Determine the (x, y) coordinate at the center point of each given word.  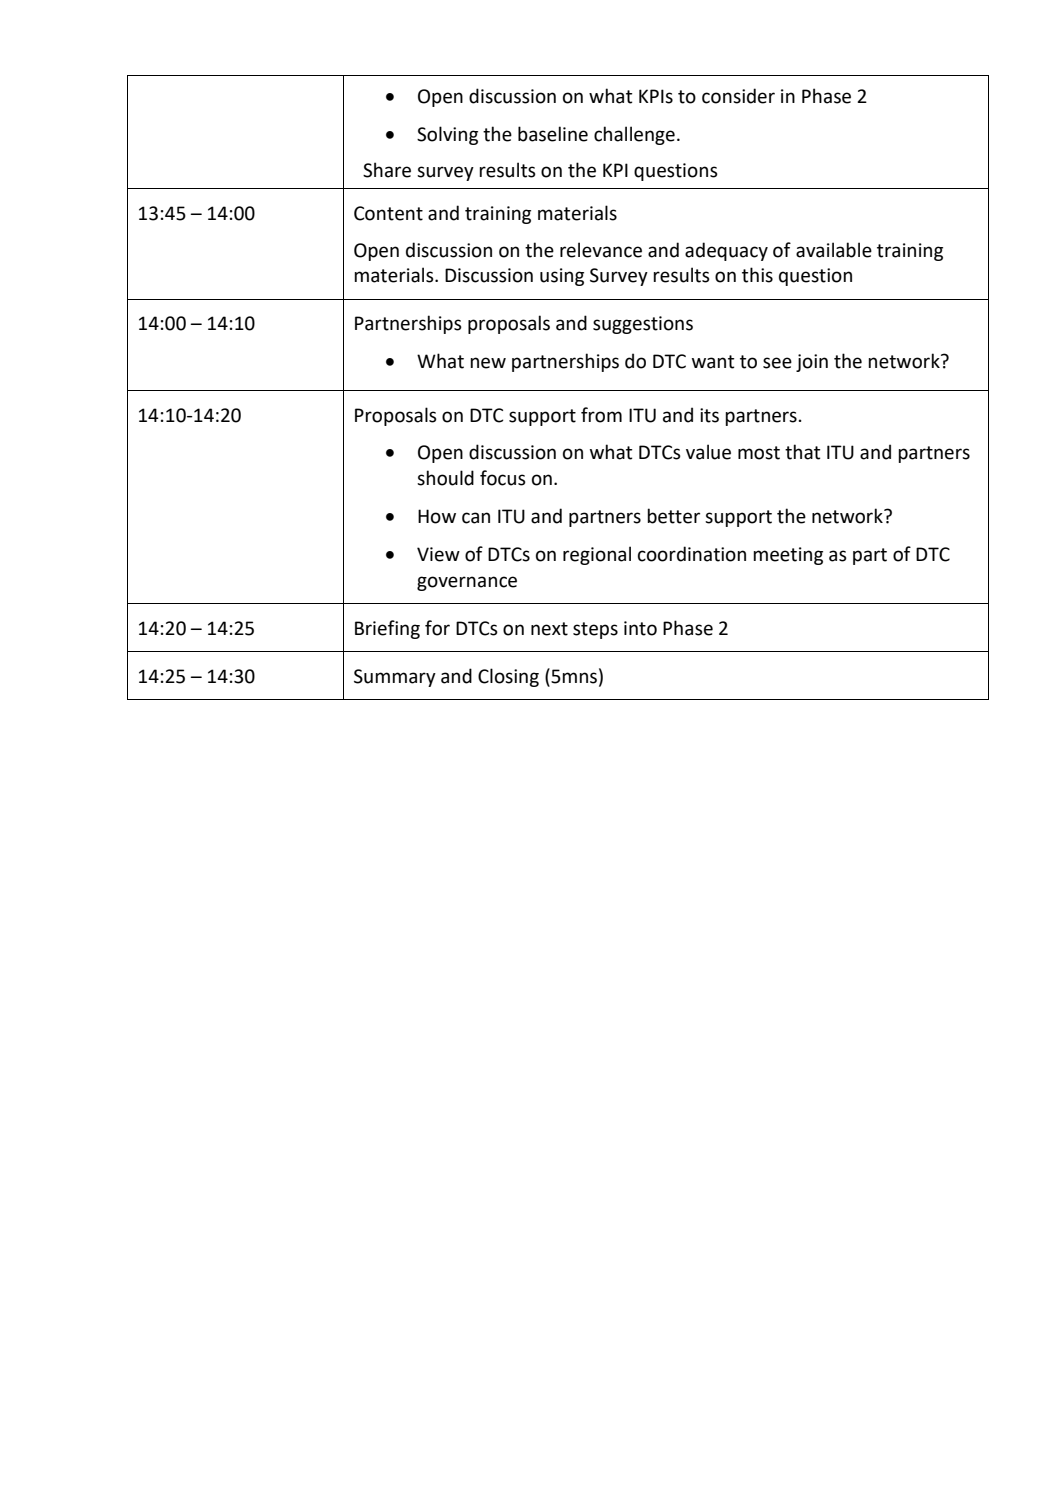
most (759, 453)
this (757, 275)
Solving (447, 135)
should (445, 478)
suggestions (643, 325)
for (437, 628)
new (488, 363)
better (673, 516)
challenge (634, 135)
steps (595, 630)
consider (738, 96)
